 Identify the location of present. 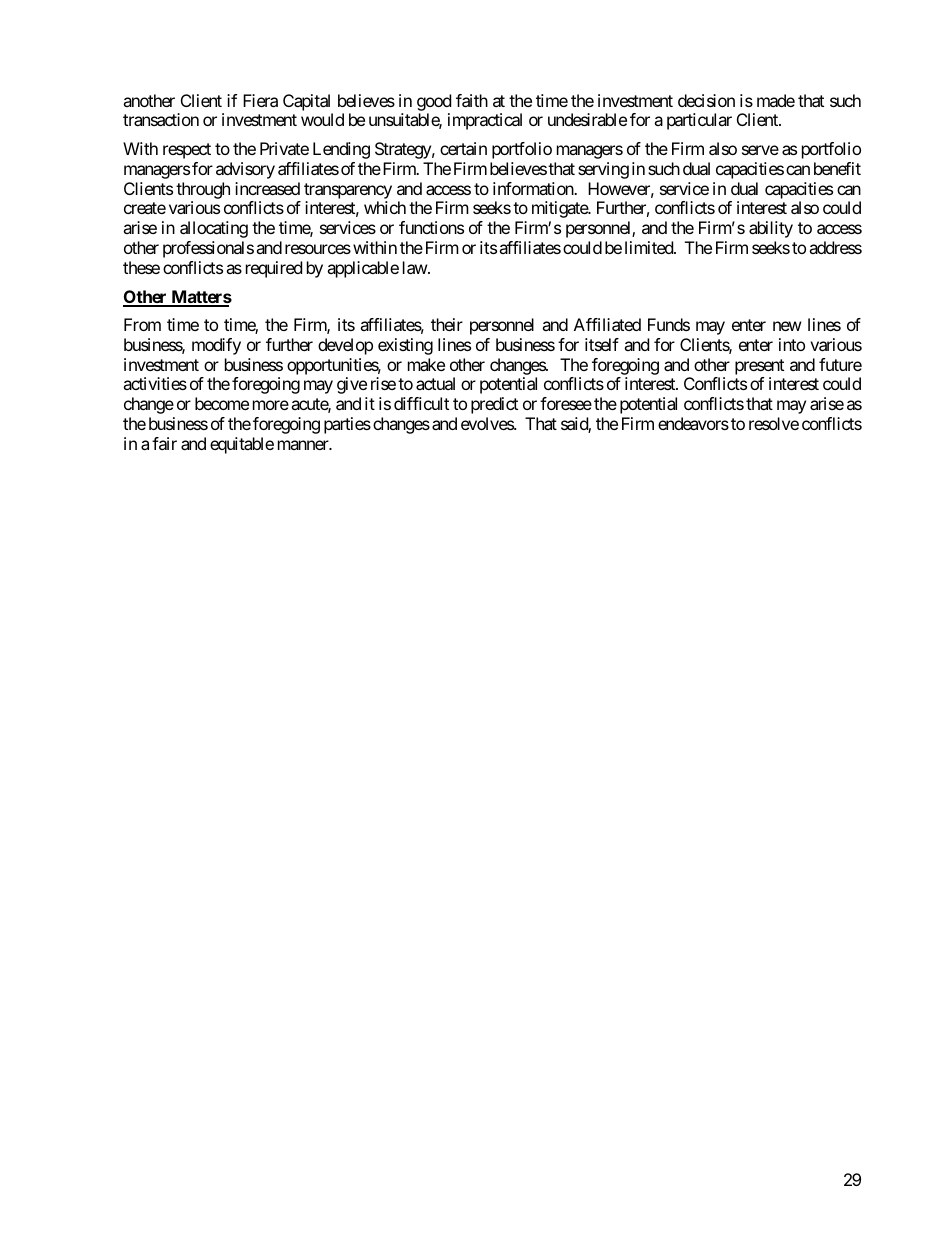
(759, 367).
